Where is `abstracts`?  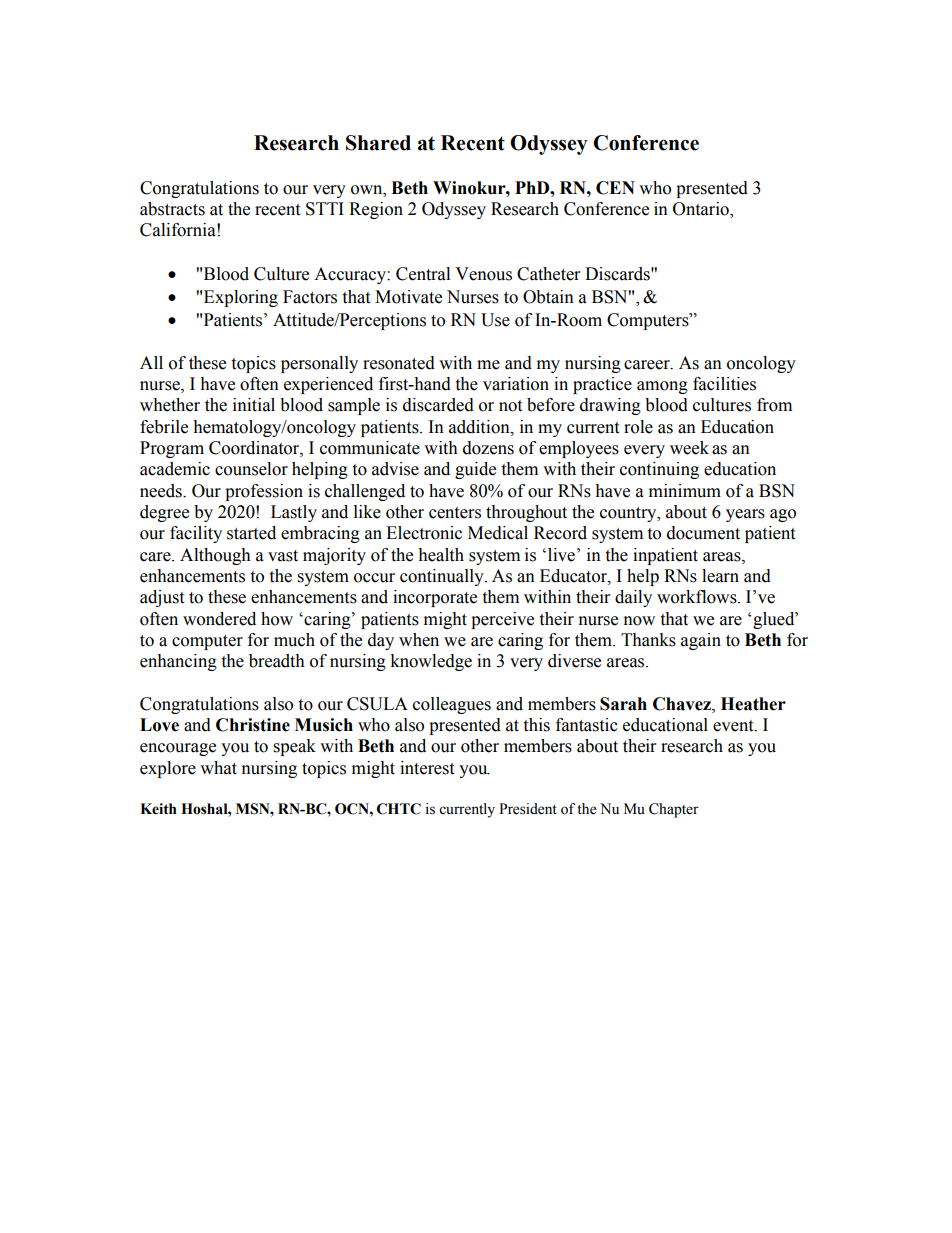 abstracts is located at coordinates (172, 209).
